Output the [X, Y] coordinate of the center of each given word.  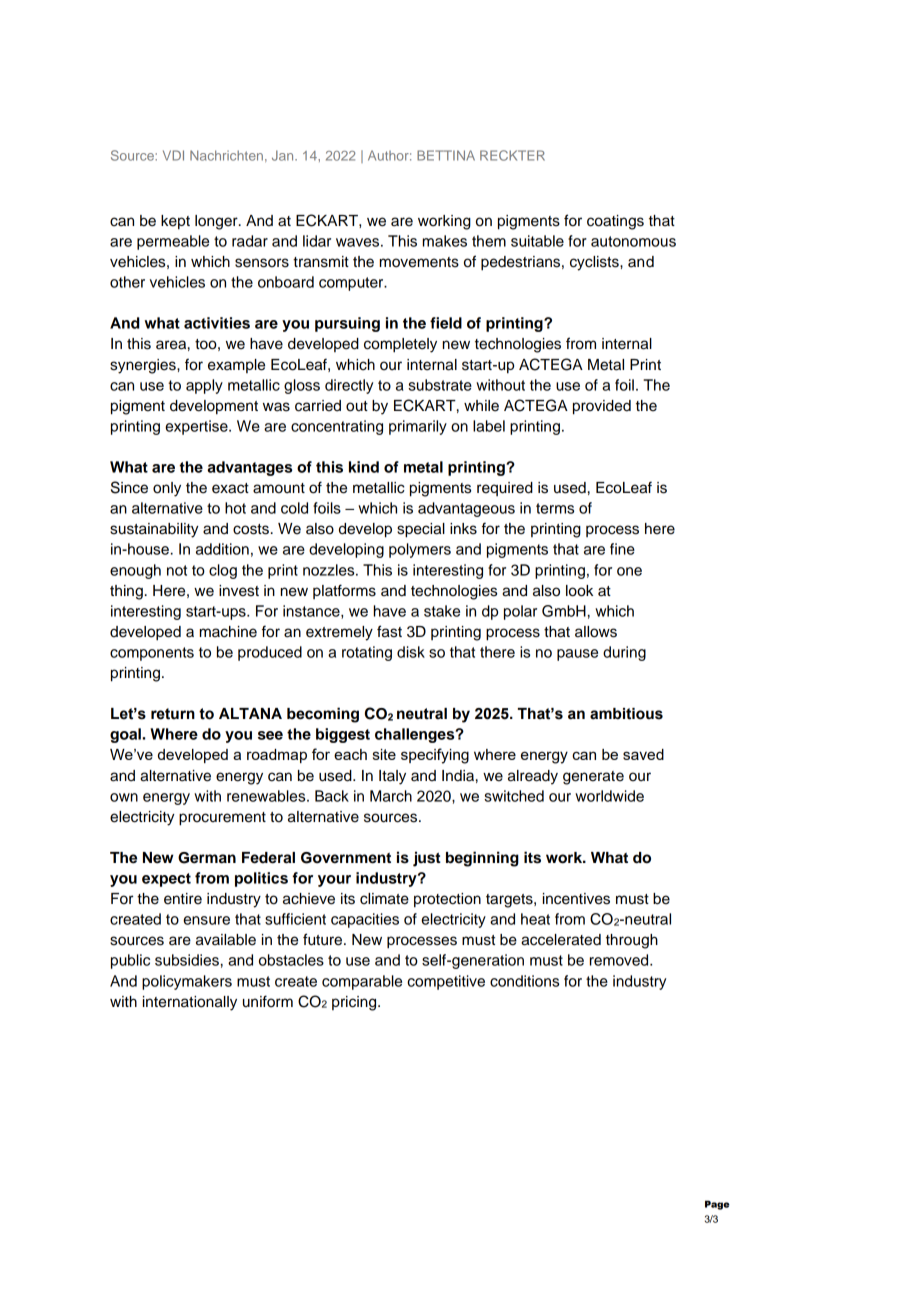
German [207, 858]
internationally [190, 1003]
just [427, 859]
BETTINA [446, 155]
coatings [615, 222]
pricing [355, 1003]
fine [622, 549]
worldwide [609, 796]
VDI [173, 155]
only [167, 489]
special [421, 530]
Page [717, 1205]
